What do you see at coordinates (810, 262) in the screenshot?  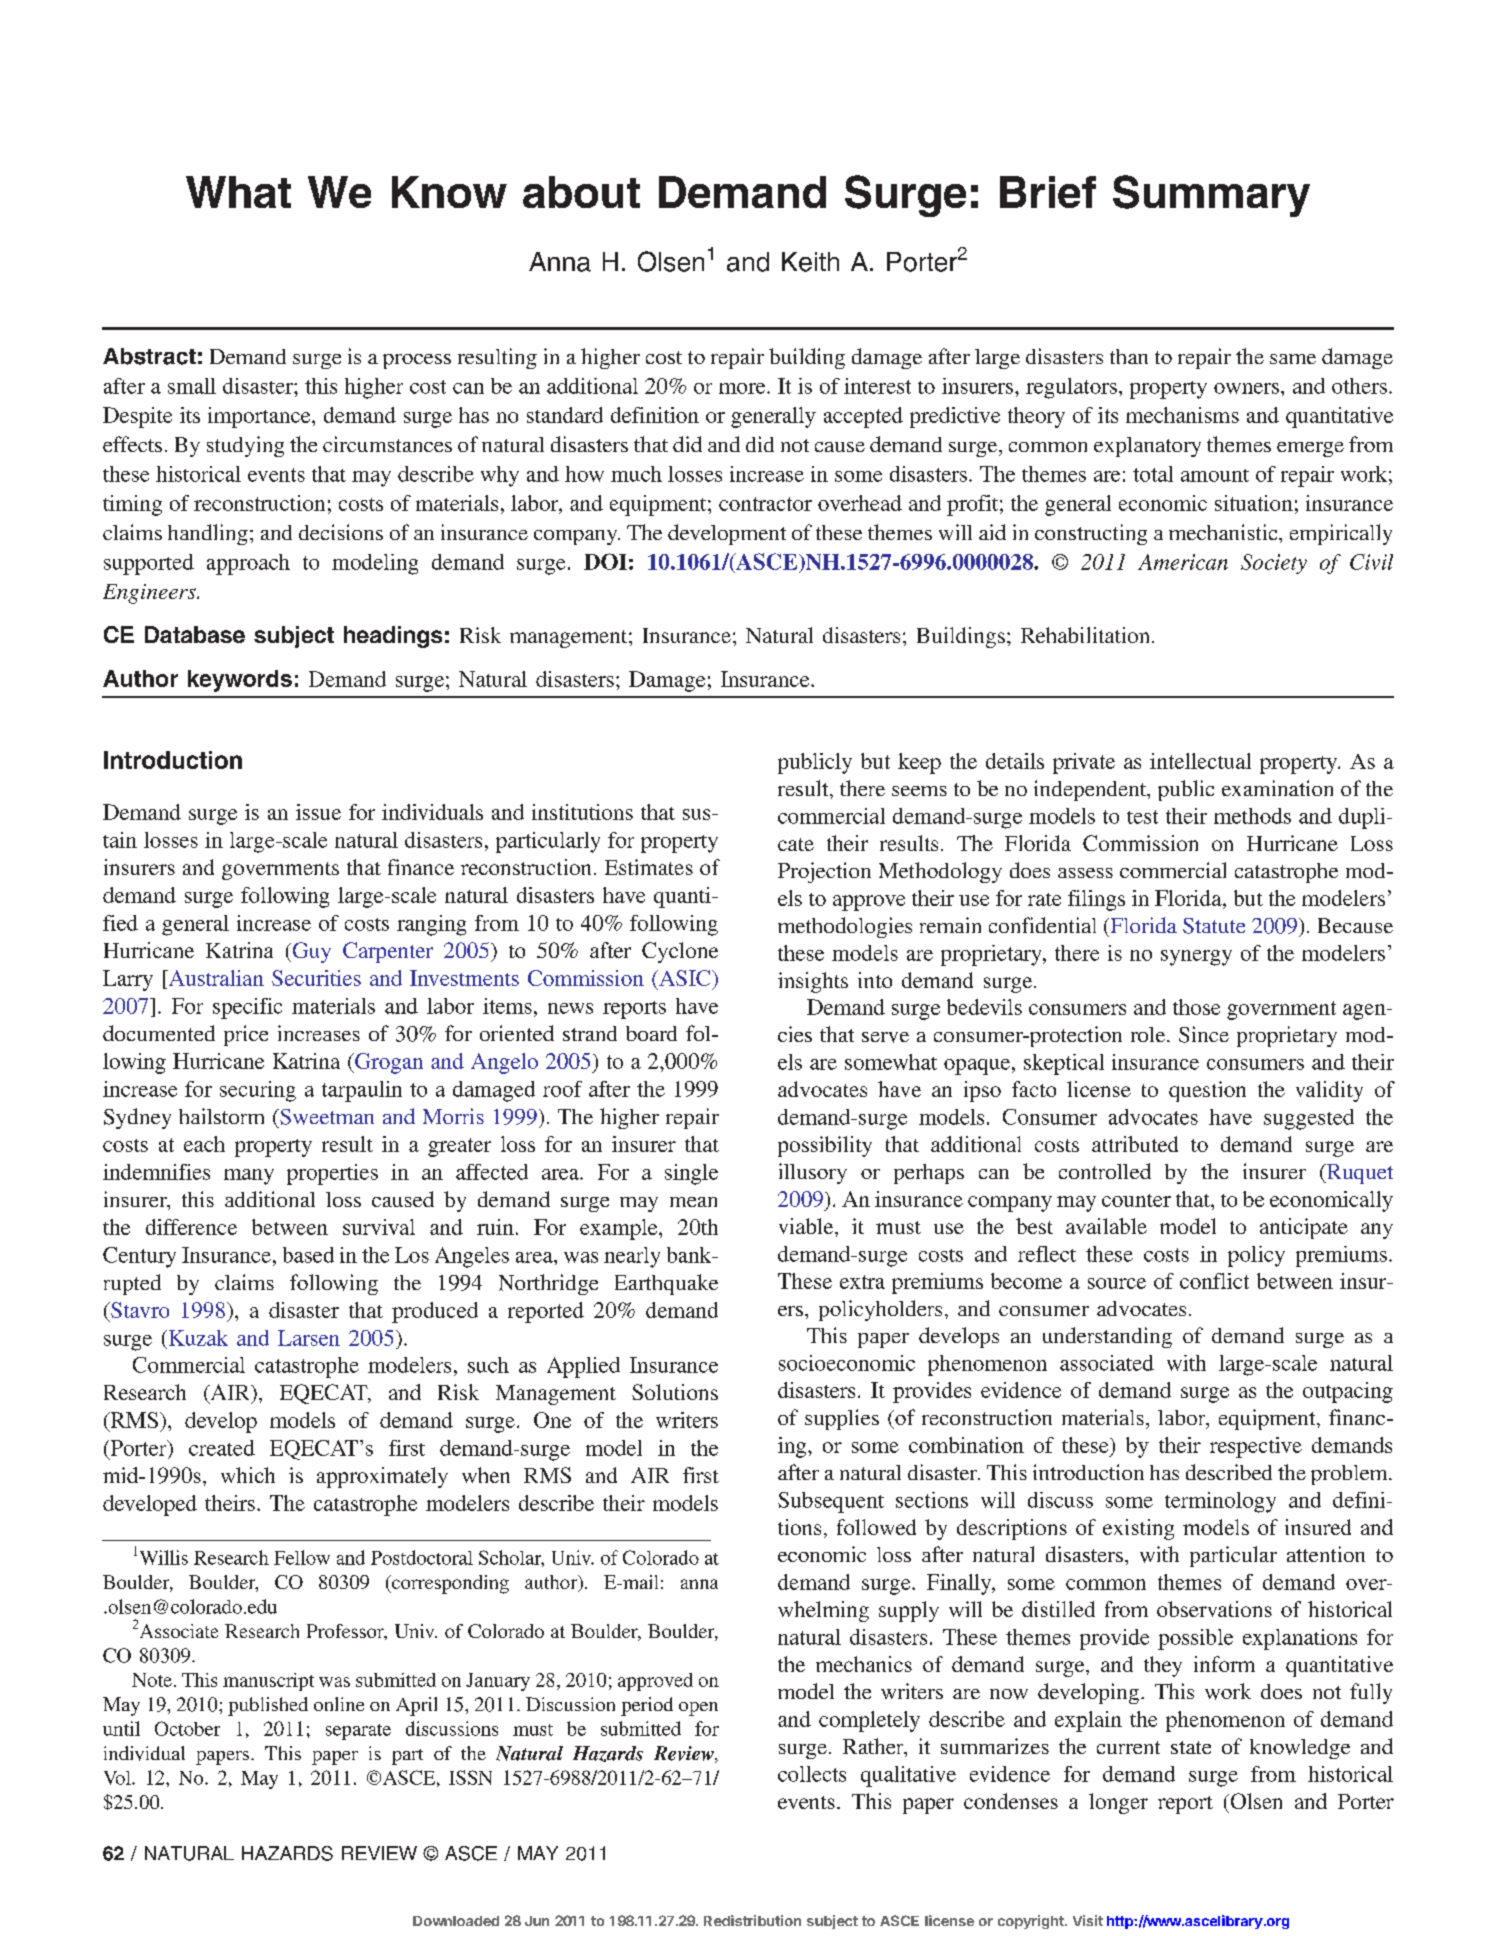 I see `Keith` at bounding box center [810, 262].
